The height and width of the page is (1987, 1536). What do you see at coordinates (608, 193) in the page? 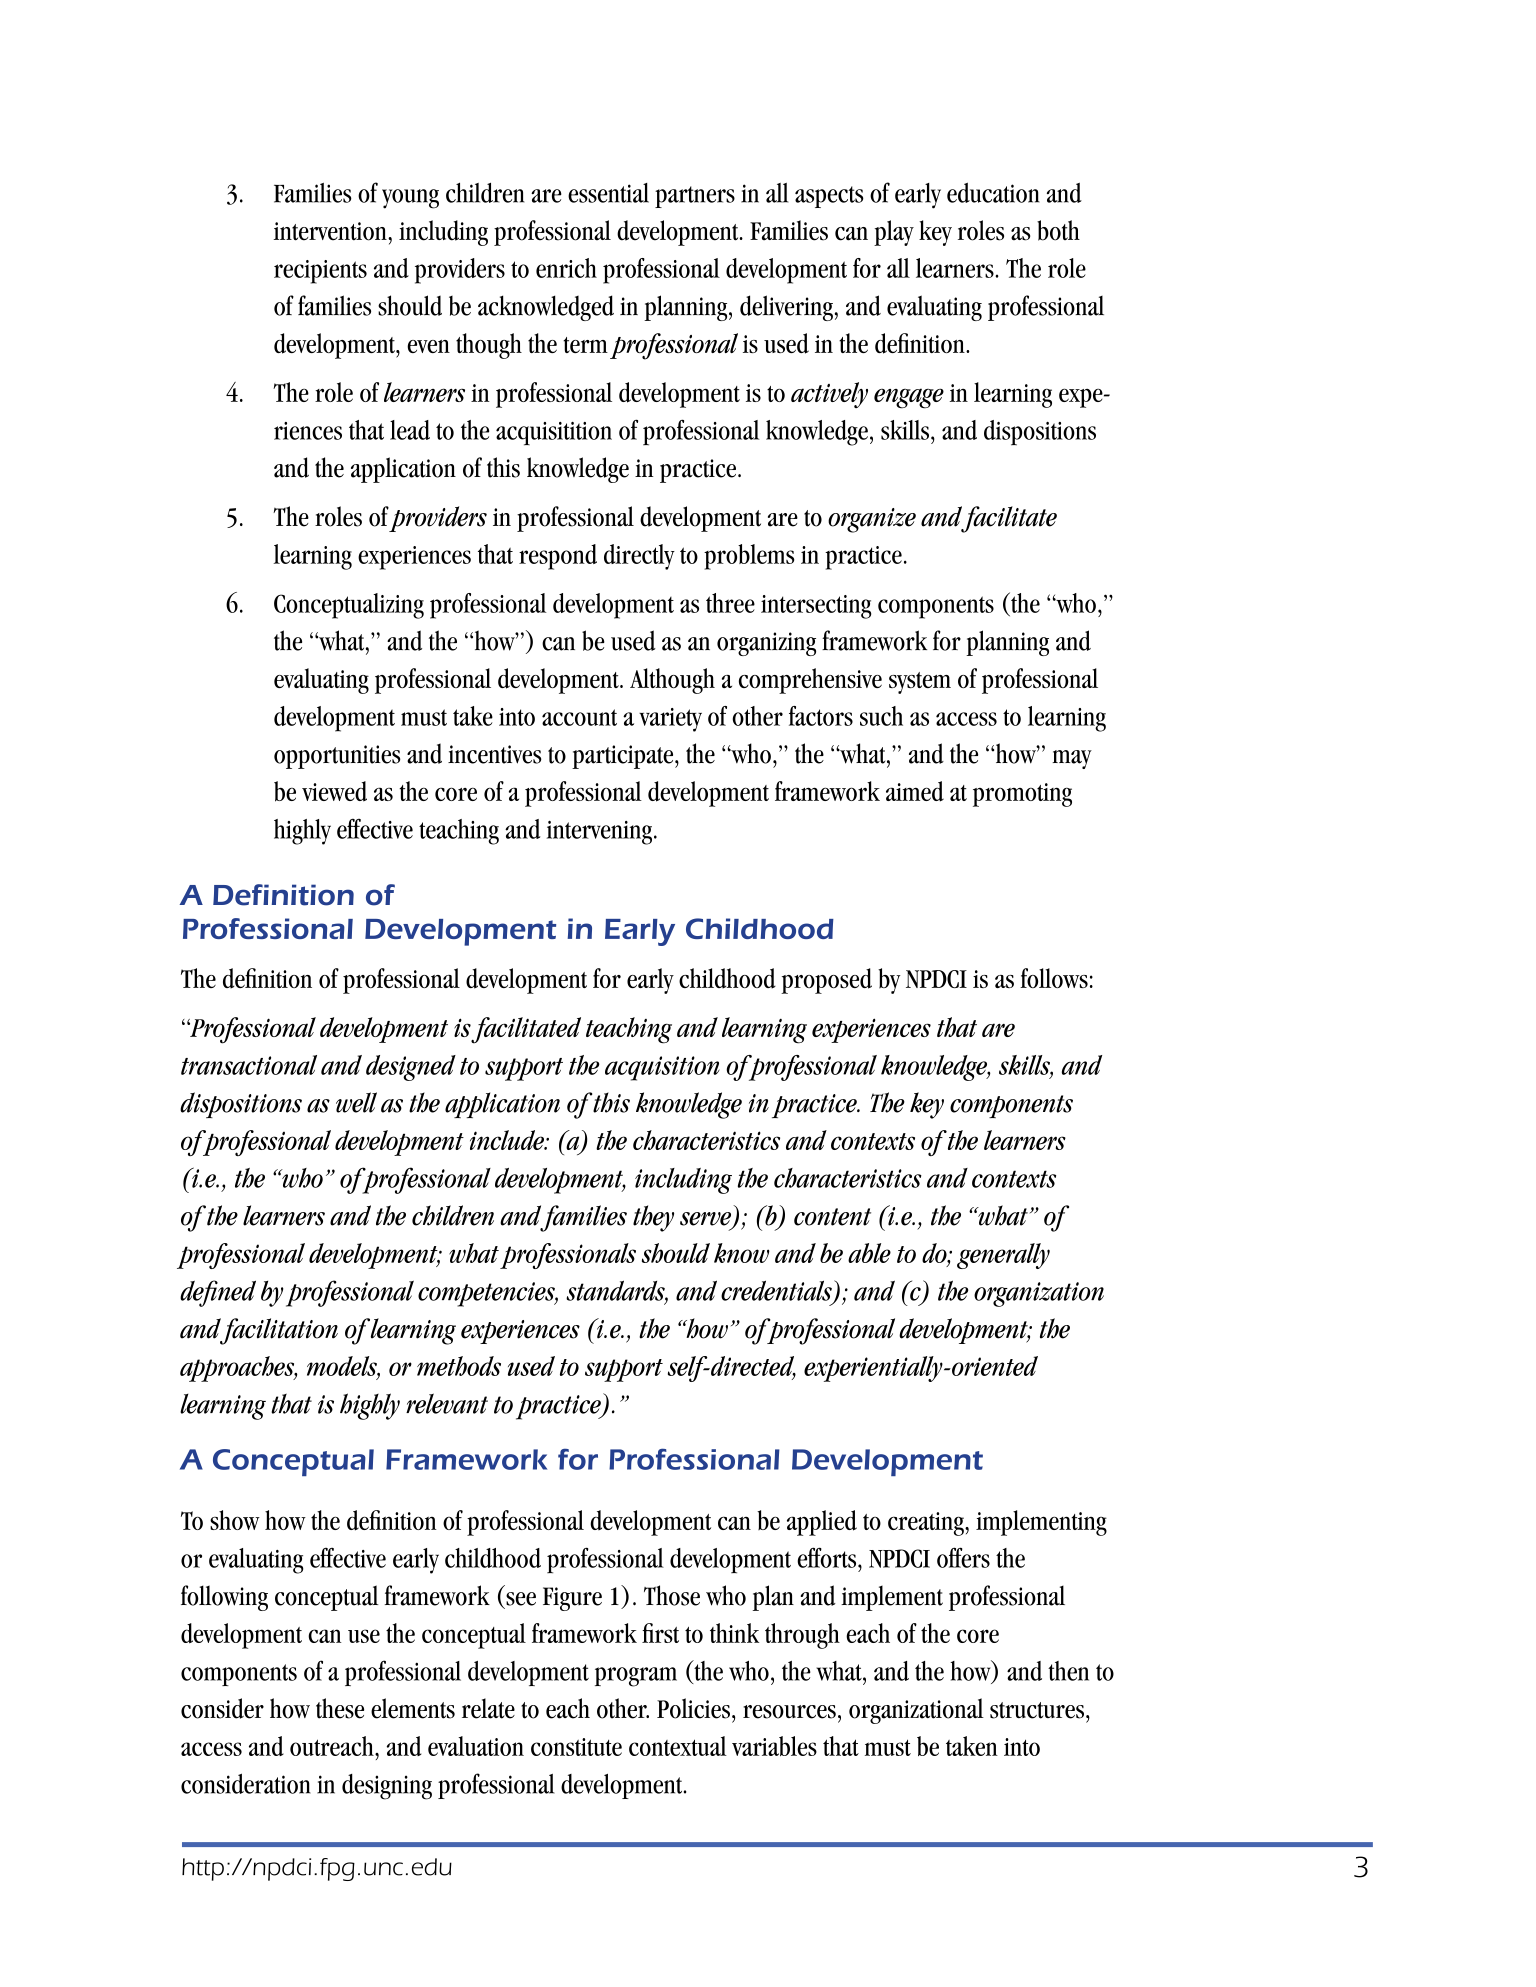
I see `essential` at bounding box center [608, 193].
